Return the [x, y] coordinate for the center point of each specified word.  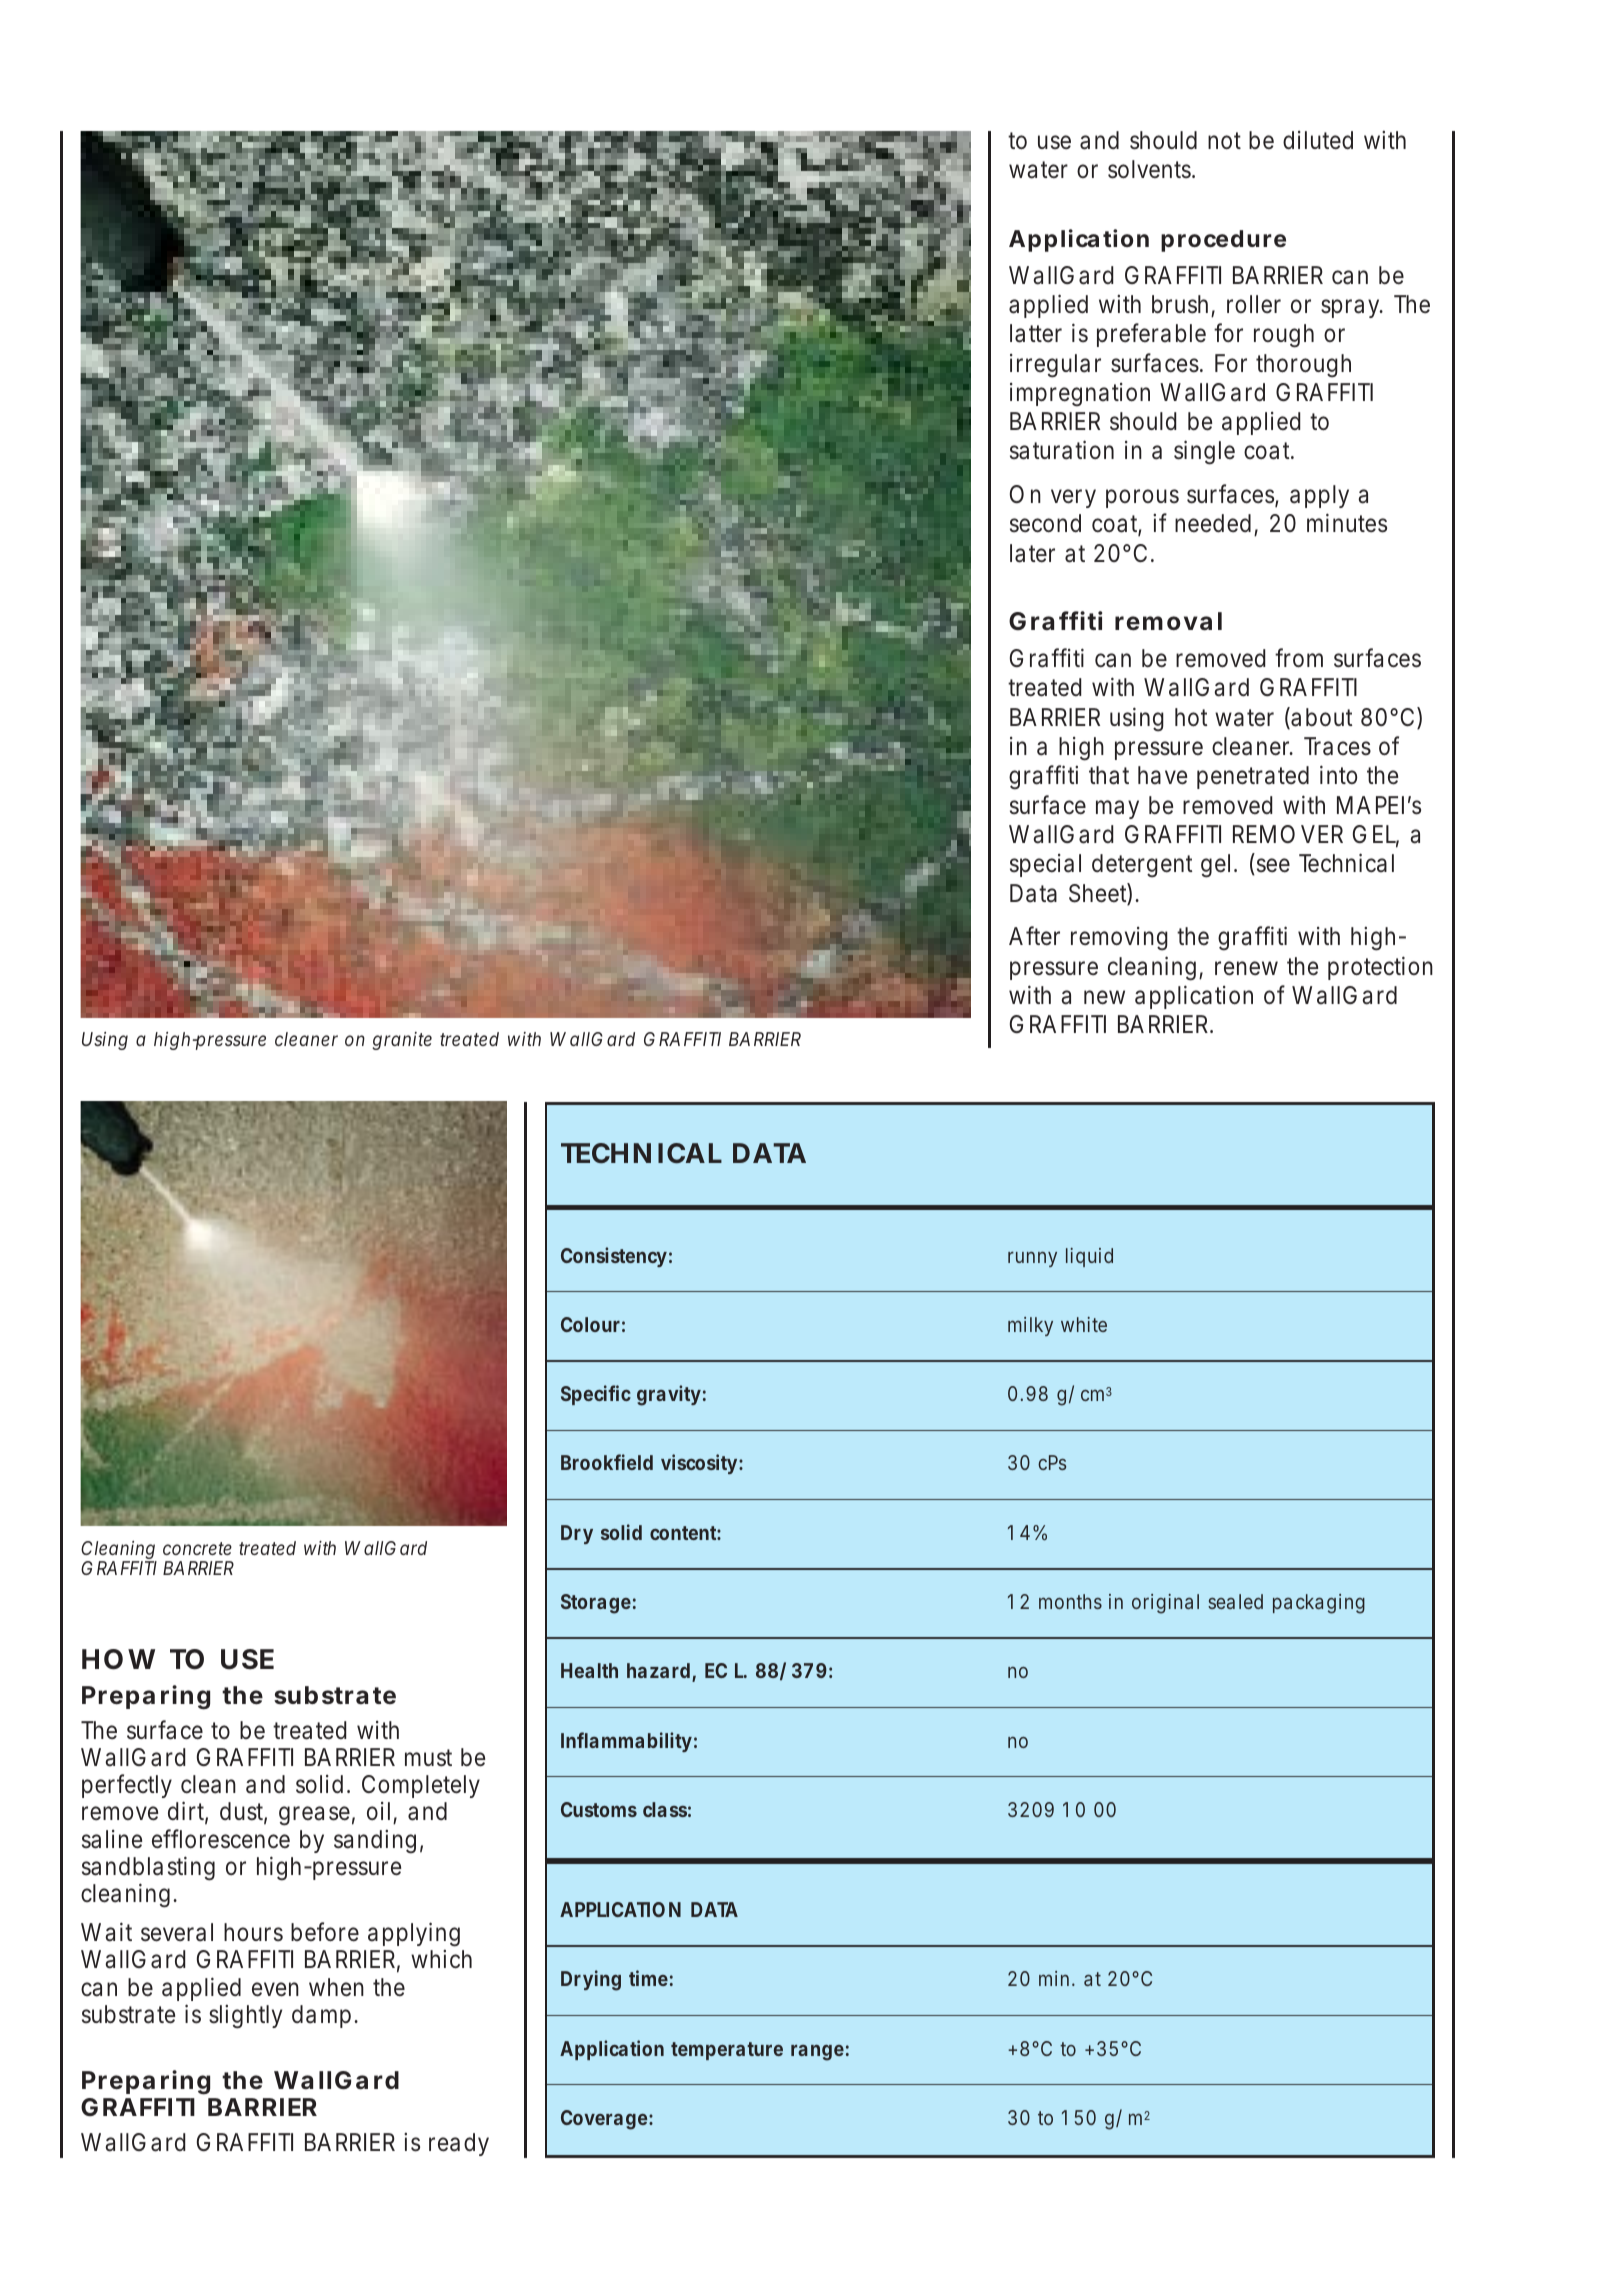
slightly [245, 2017]
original [1165, 1604]
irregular [1055, 366]
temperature [727, 2051]
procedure [1223, 241]
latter [1036, 333]
